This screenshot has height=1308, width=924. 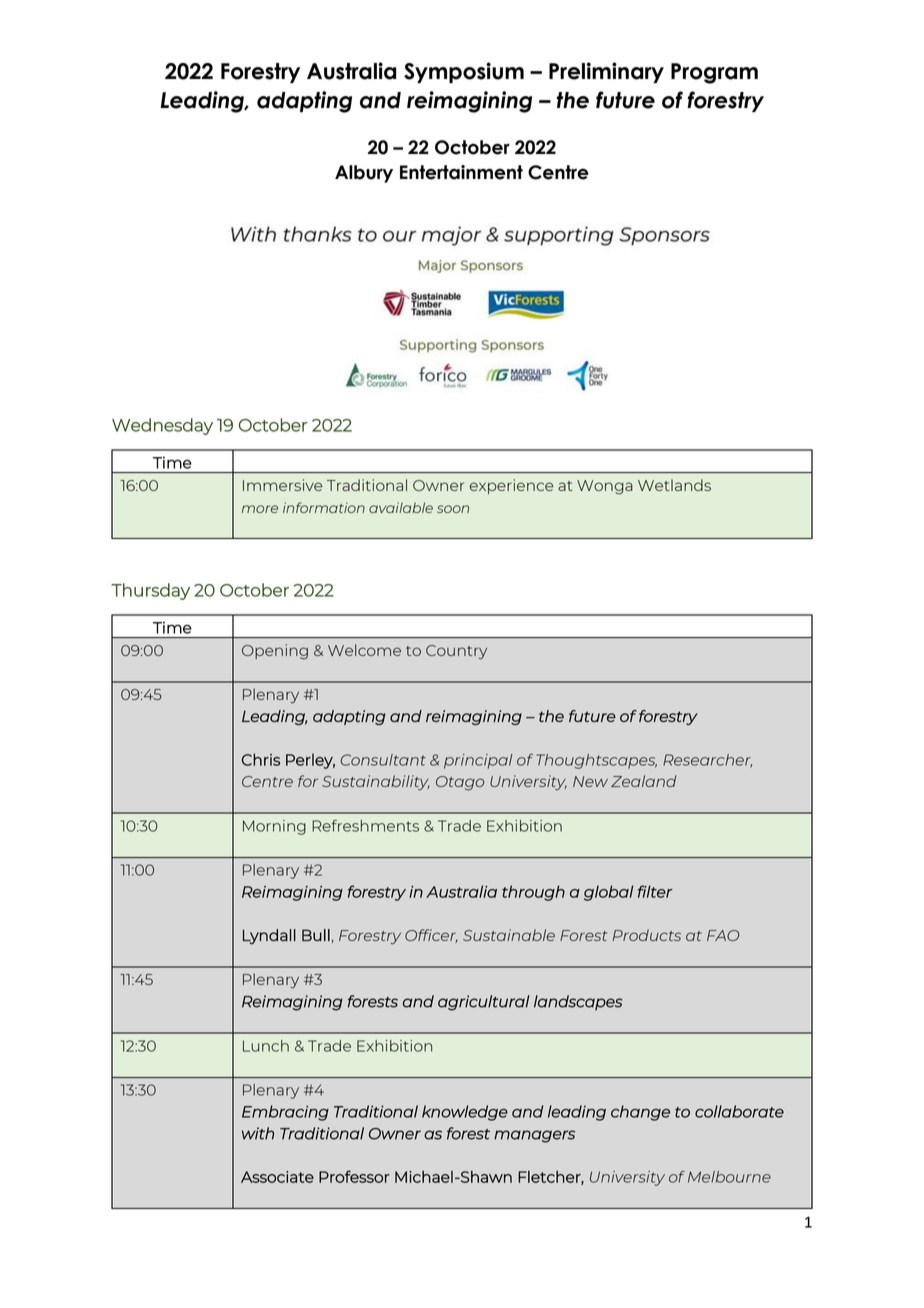 What do you see at coordinates (511, 486) in the screenshot?
I see `experience` at bounding box center [511, 486].
